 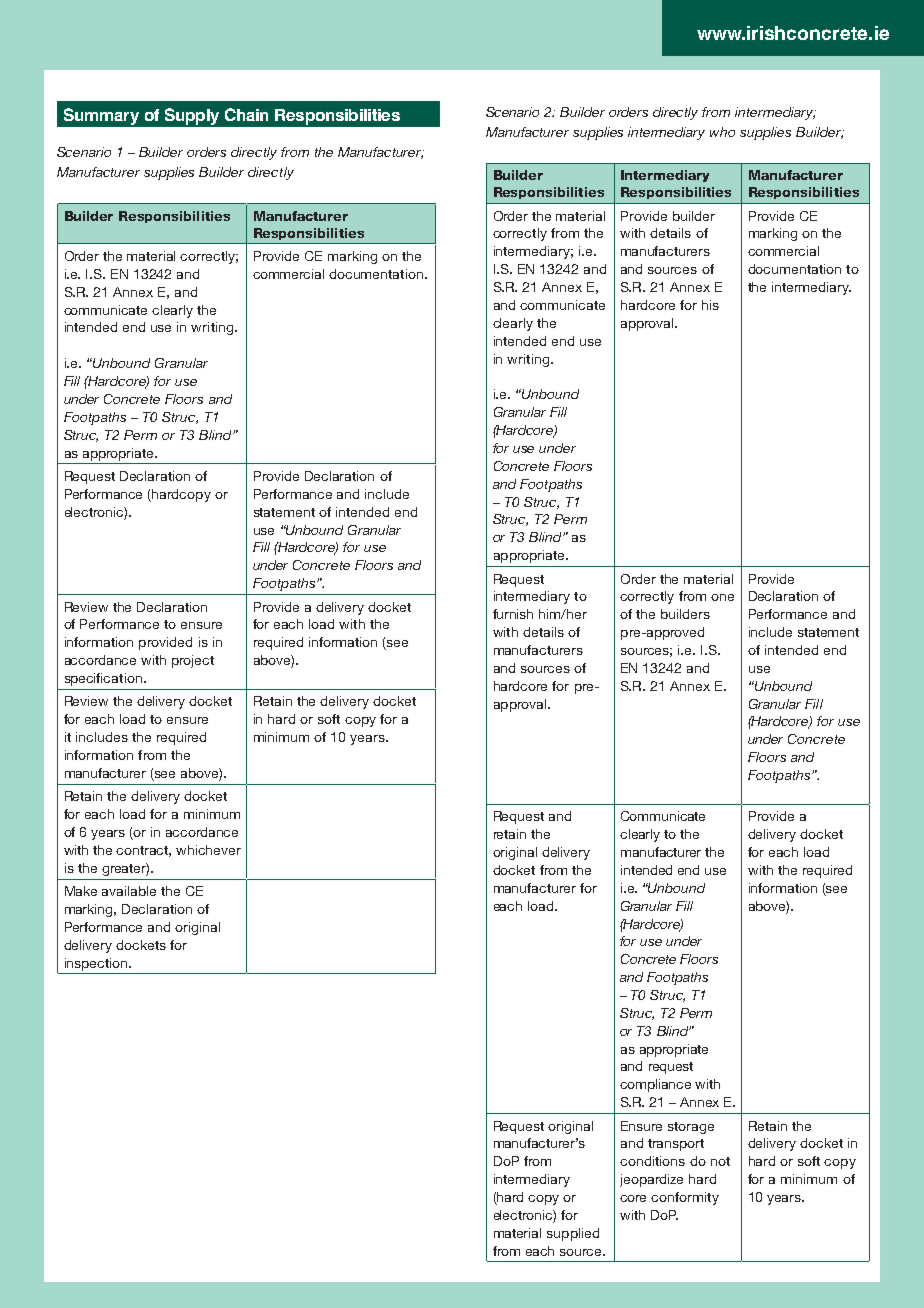 I want to click on furnish, so click(x=513, y=614).
